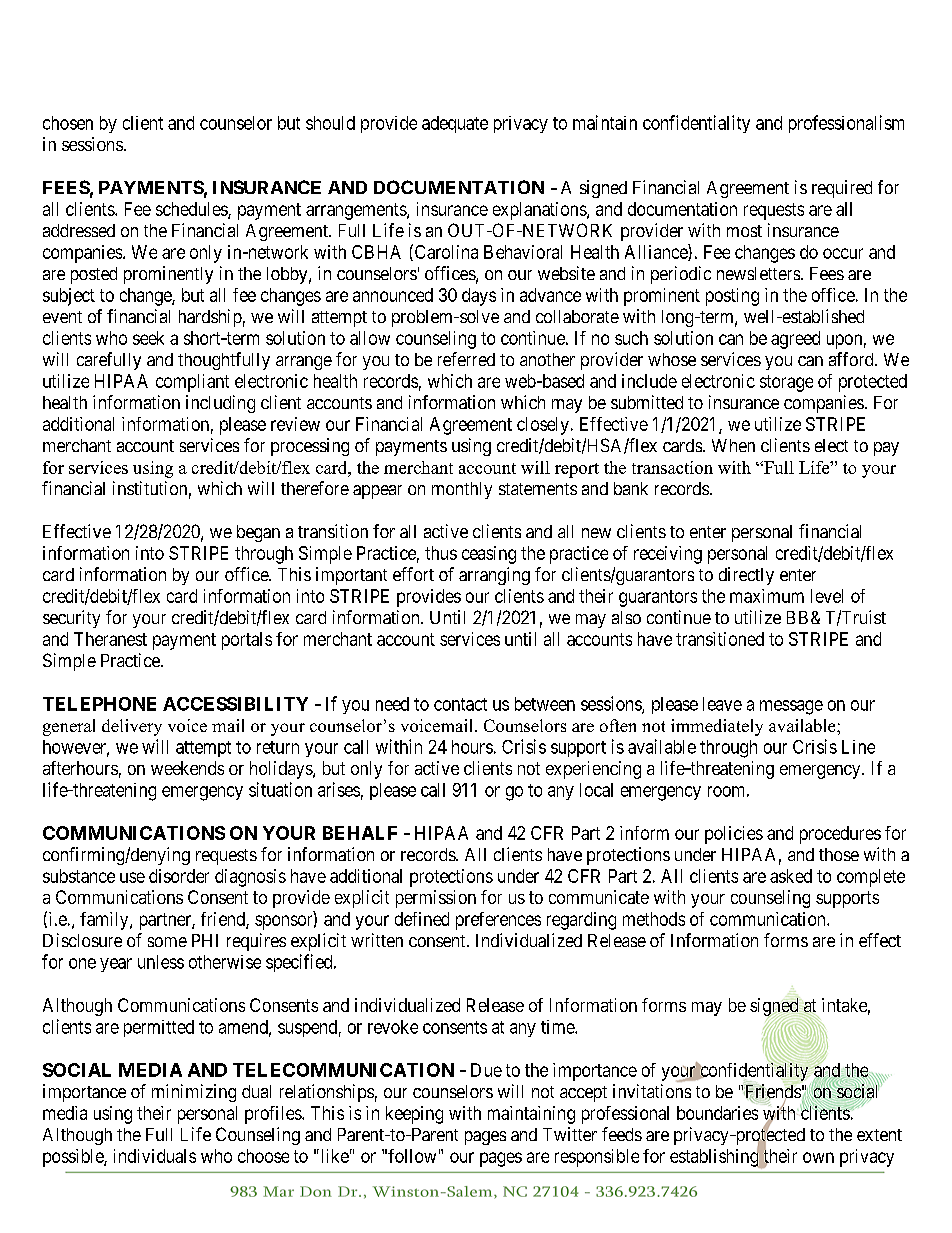 The width and height of the document is (952, 1233). Describe the element at coordinates (247, 641) in the document. I see `portals` at that location.
